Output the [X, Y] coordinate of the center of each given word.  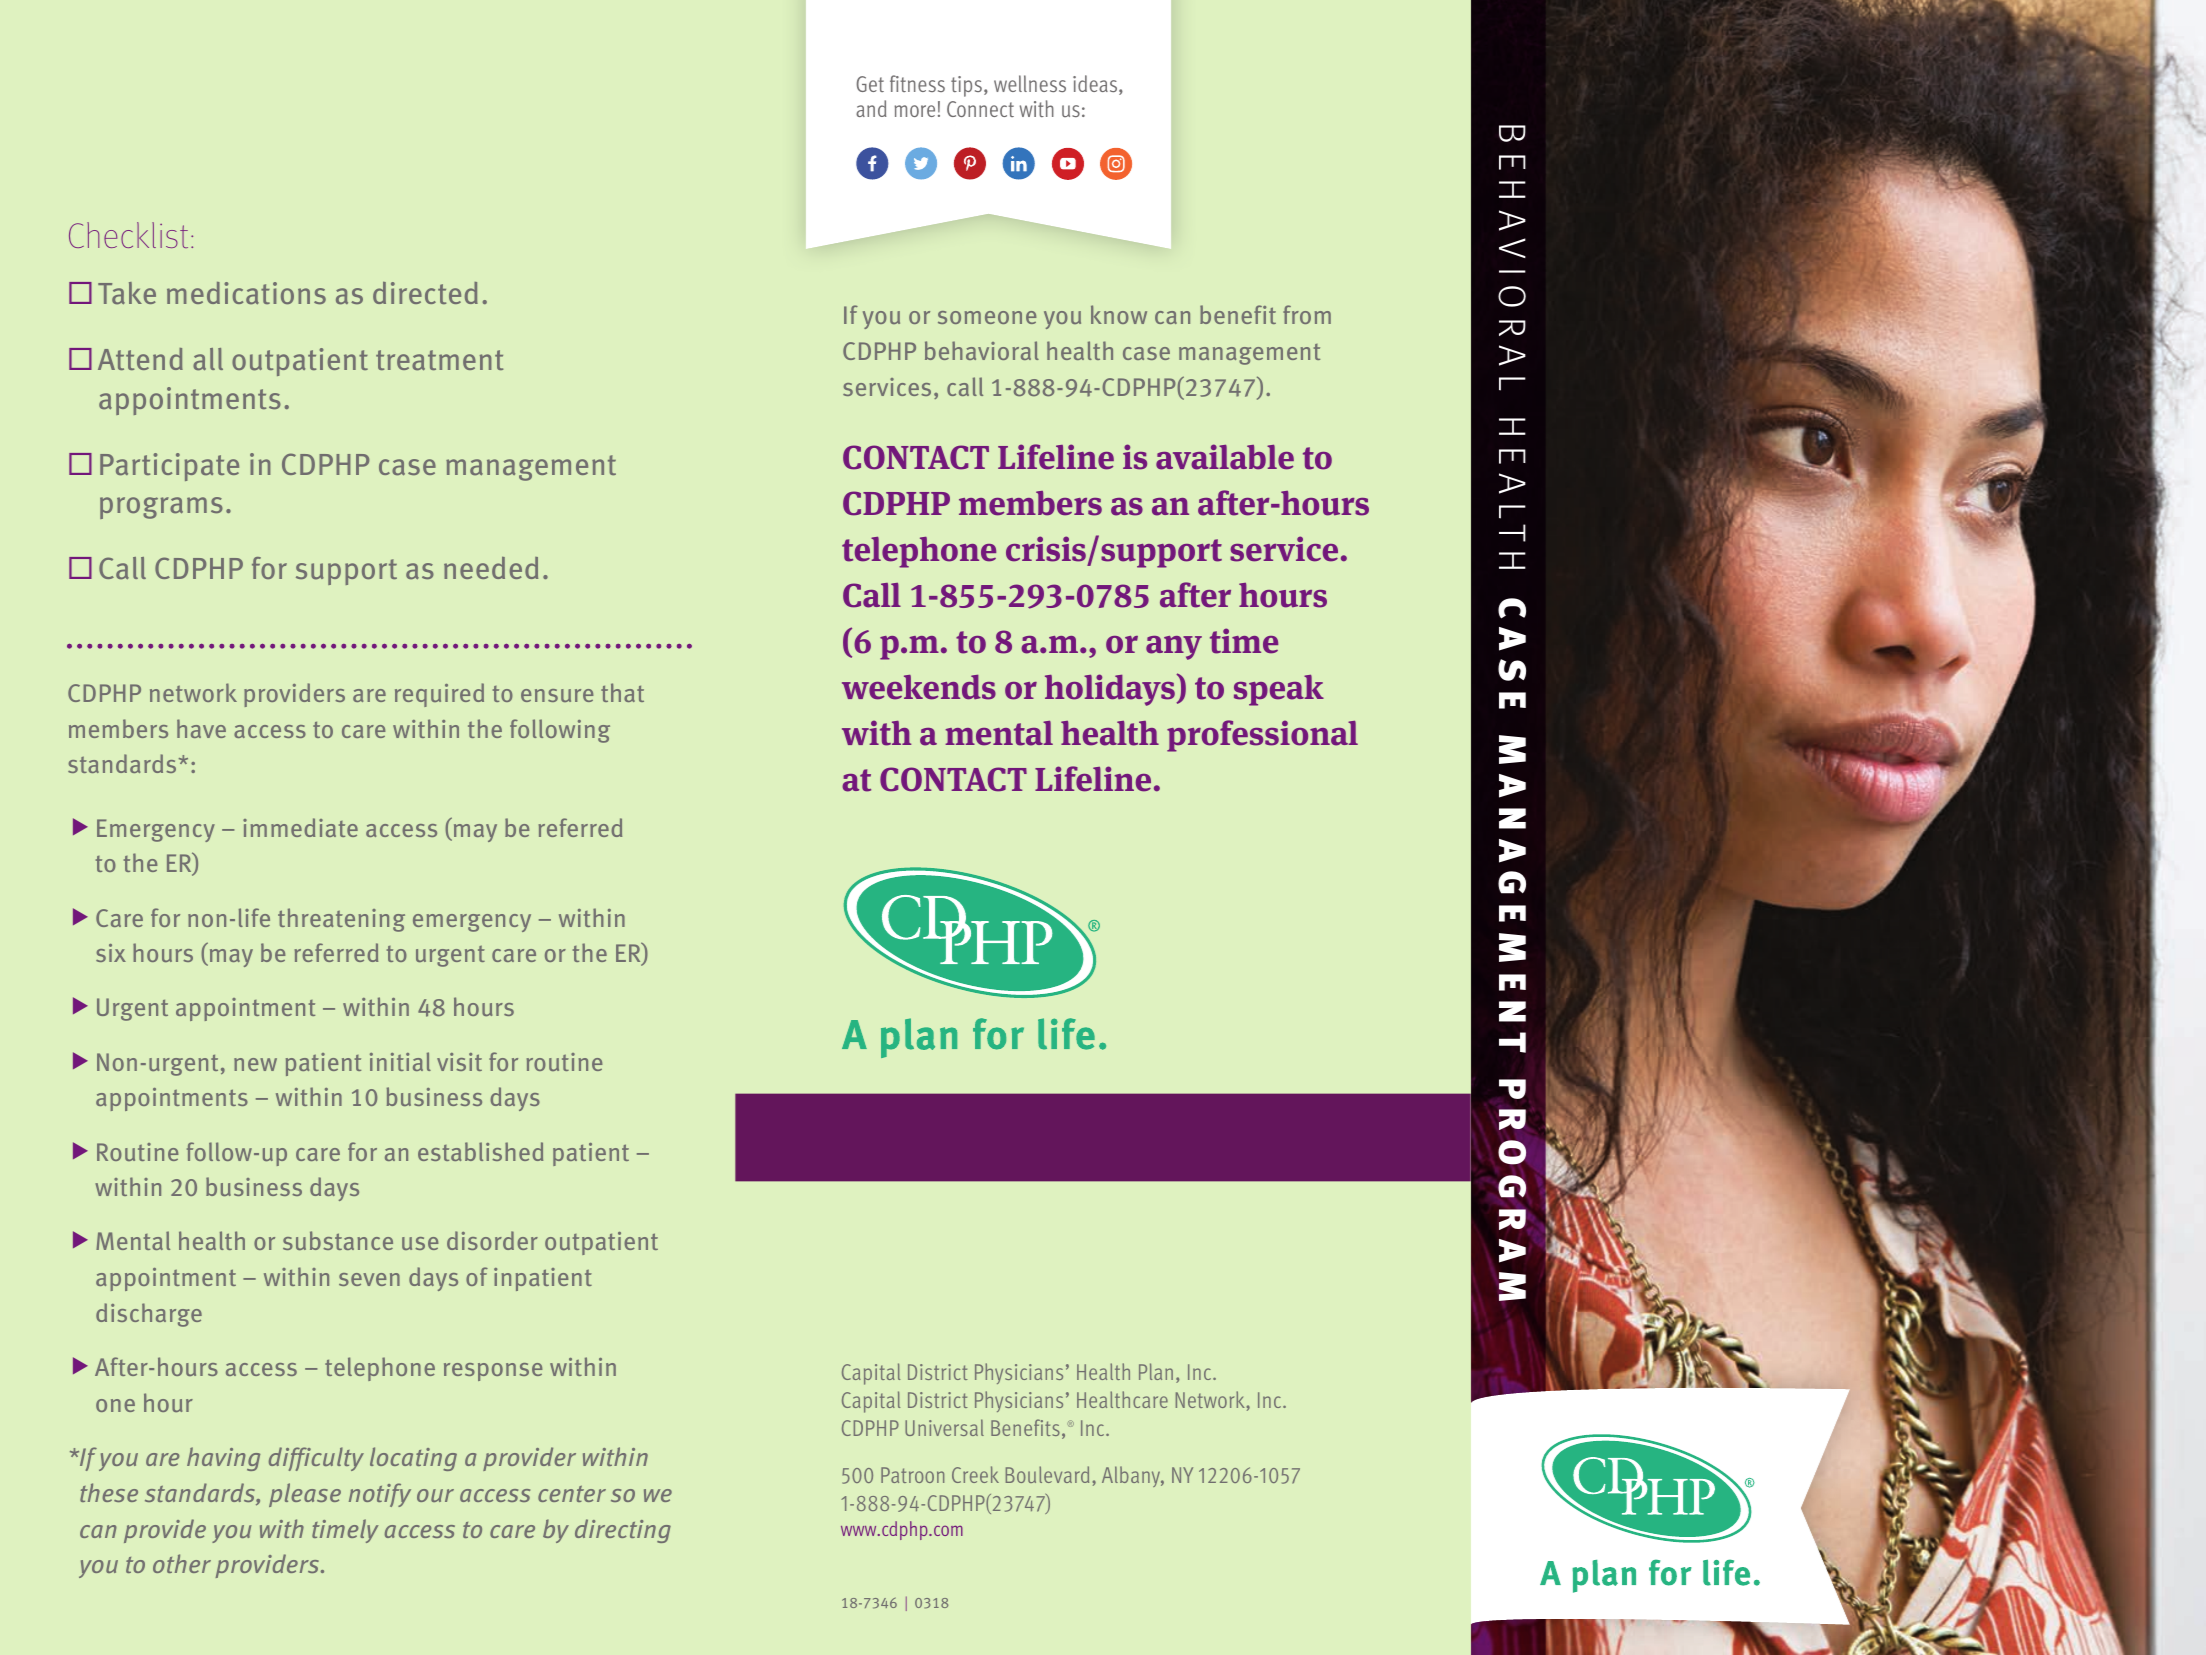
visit [459, 1062]
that [622, 692]
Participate [169, 467]
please [305, 1495]
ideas [1096, 85]
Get [870, 84]
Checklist [128, 235]
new [255, 1064]
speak [1279, 690]
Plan [1156, 1371]
